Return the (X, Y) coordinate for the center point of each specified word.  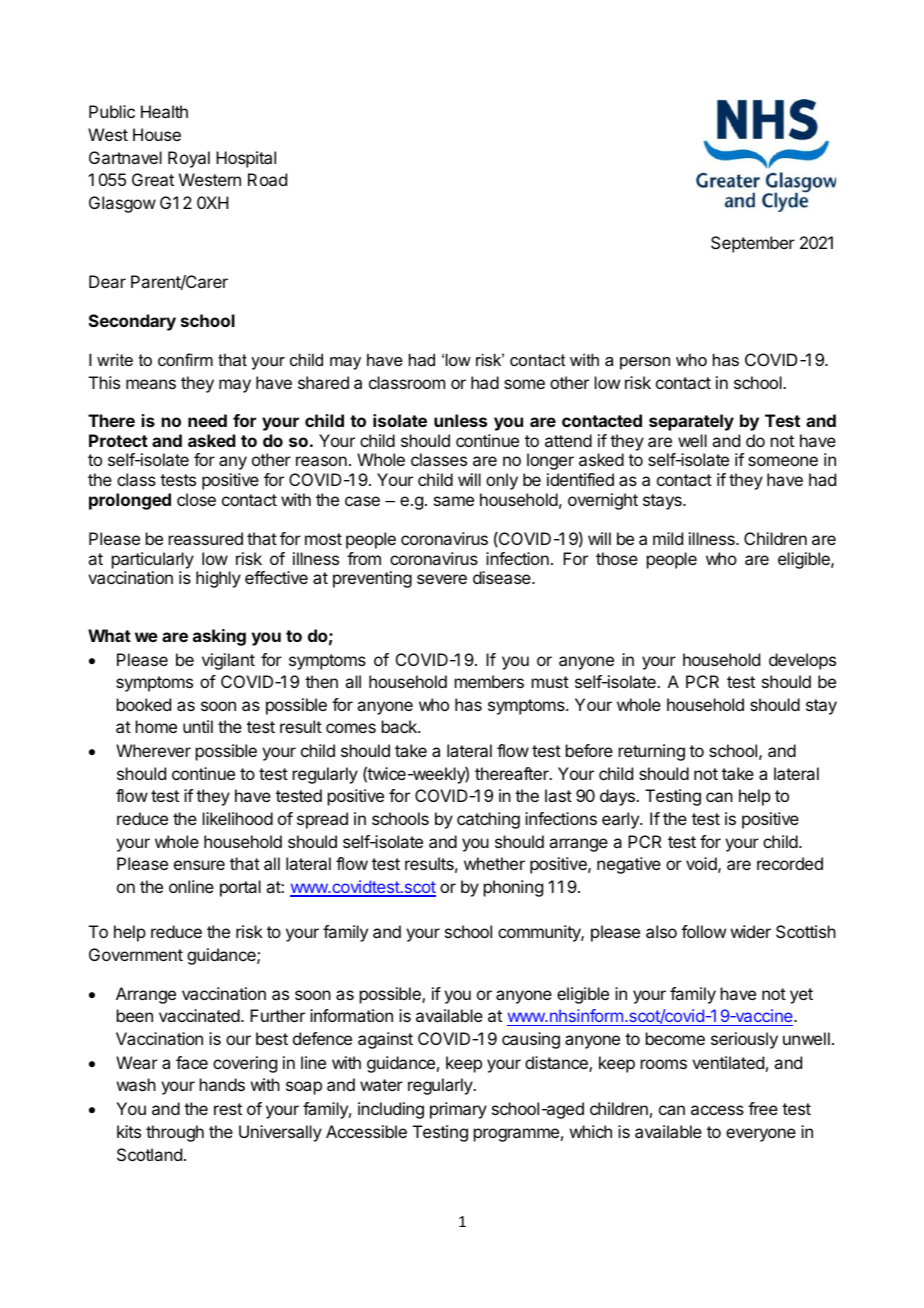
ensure (199, 865)
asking (219, 637)
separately (691, 422)
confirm (185, 359)
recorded (790, 863)
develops (802, 661)
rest (228, 1109)
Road (267, 179)
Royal (189, 159)
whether (494, 863)
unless (460, 420)
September (753, 244)
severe (442, 579)
